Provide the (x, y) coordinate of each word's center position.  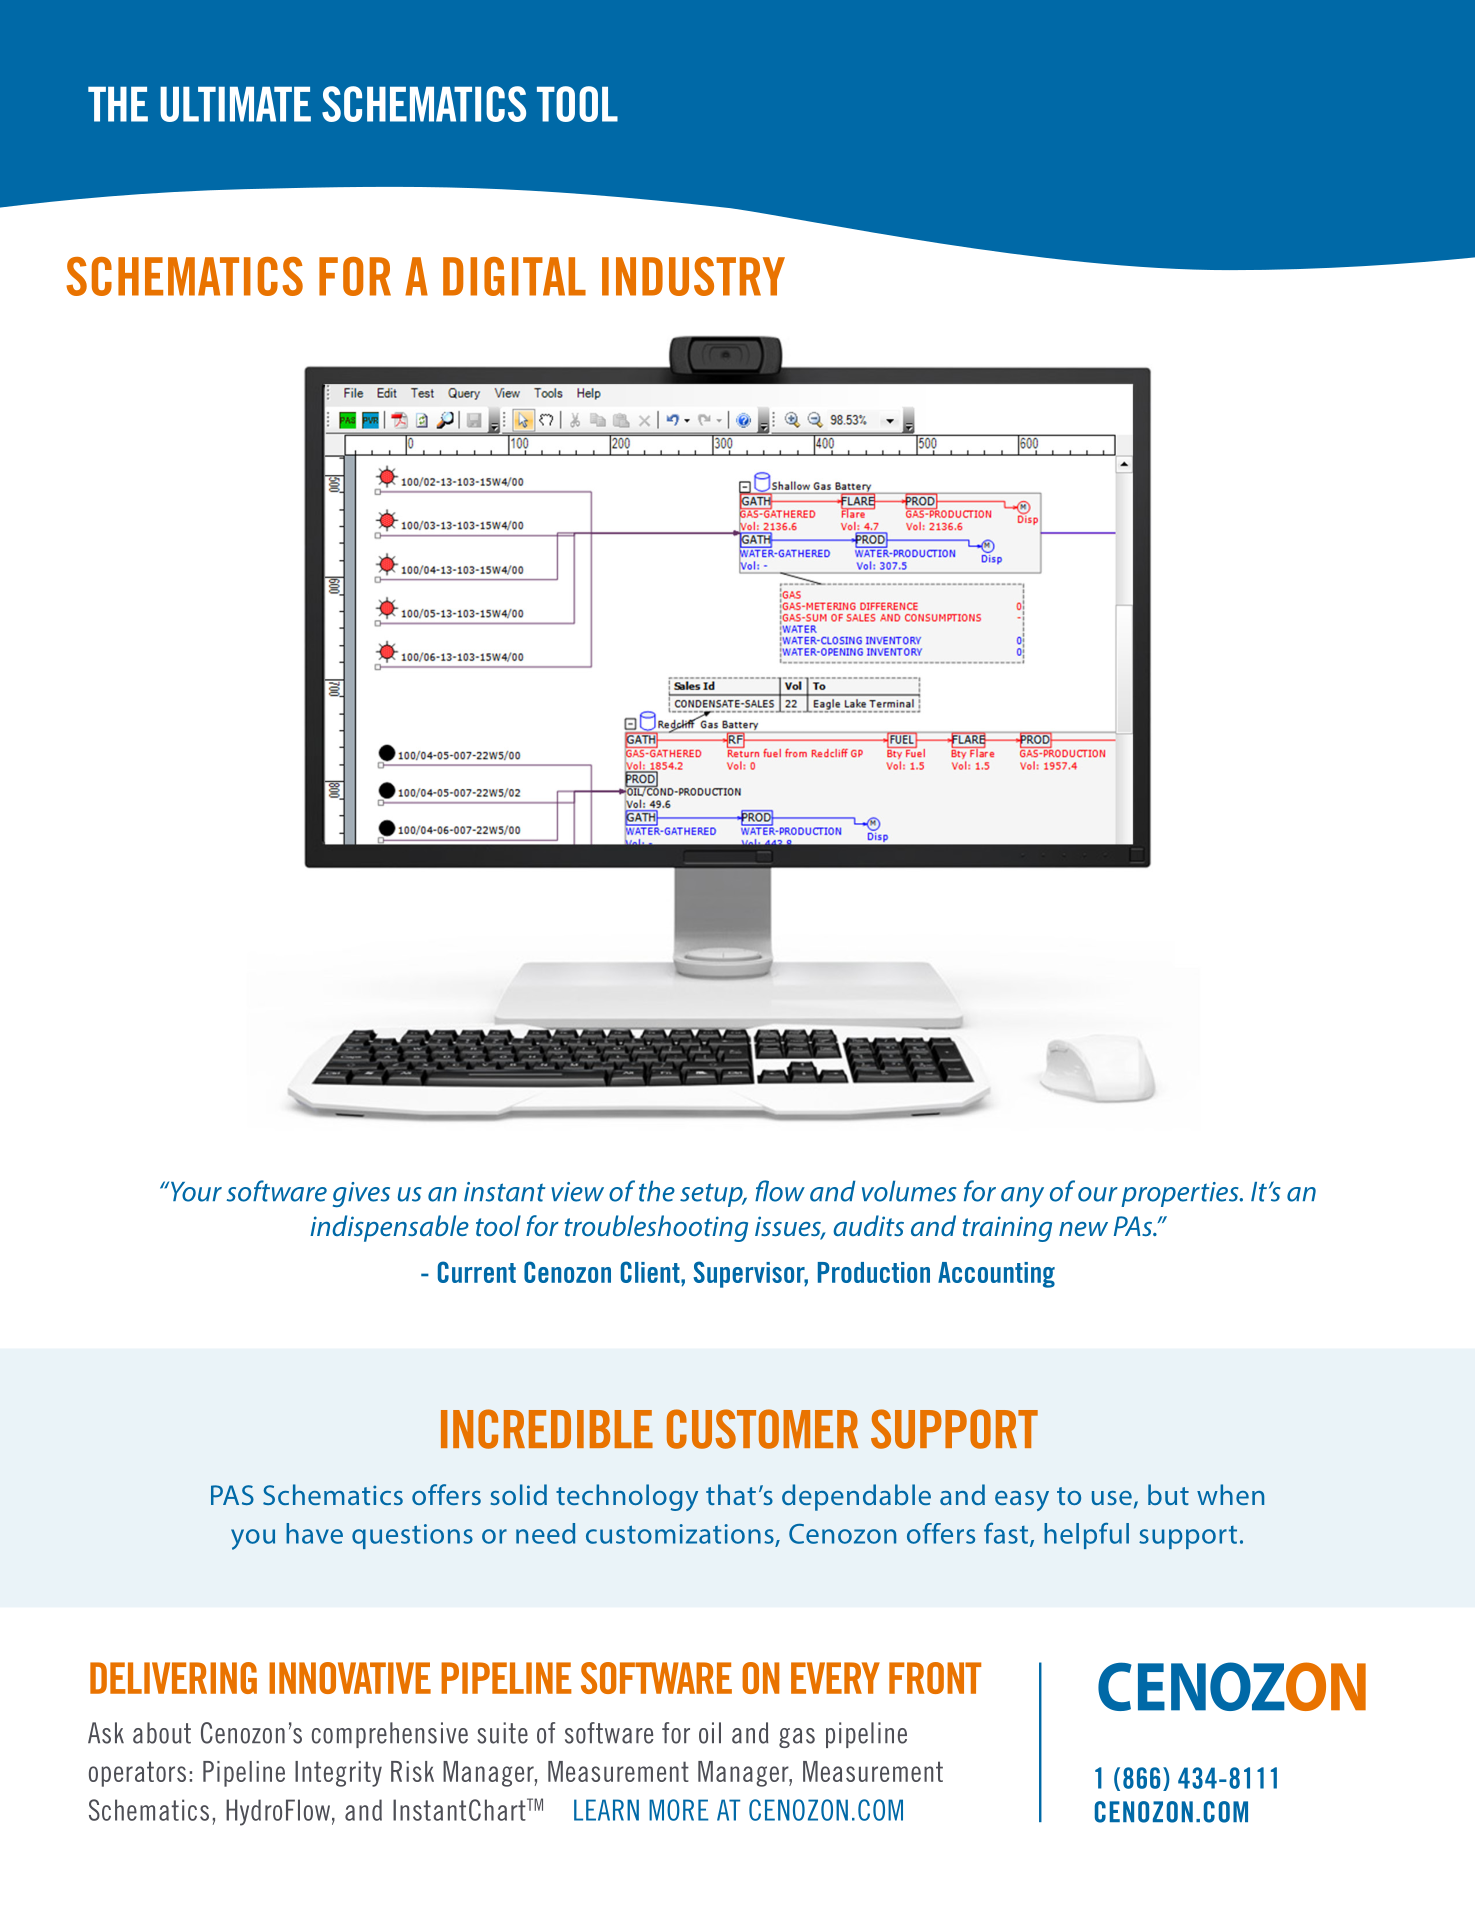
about (162, 1733)
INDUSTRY (693, 276)
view (577, 1192)
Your (196, 1192)
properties (1181, 1194)
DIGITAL (514, 276)
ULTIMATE (235, 104)
